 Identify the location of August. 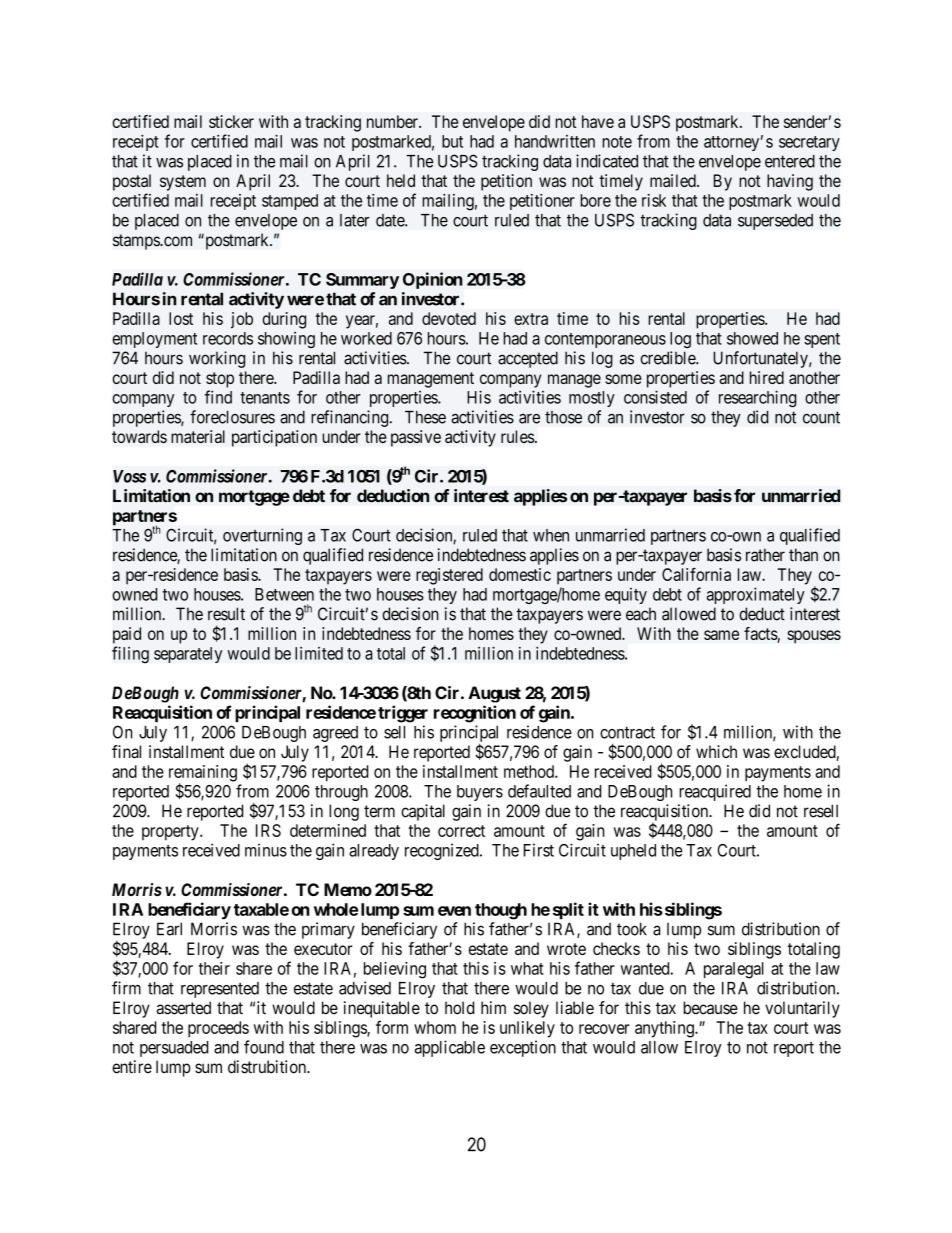
(494, 694).
